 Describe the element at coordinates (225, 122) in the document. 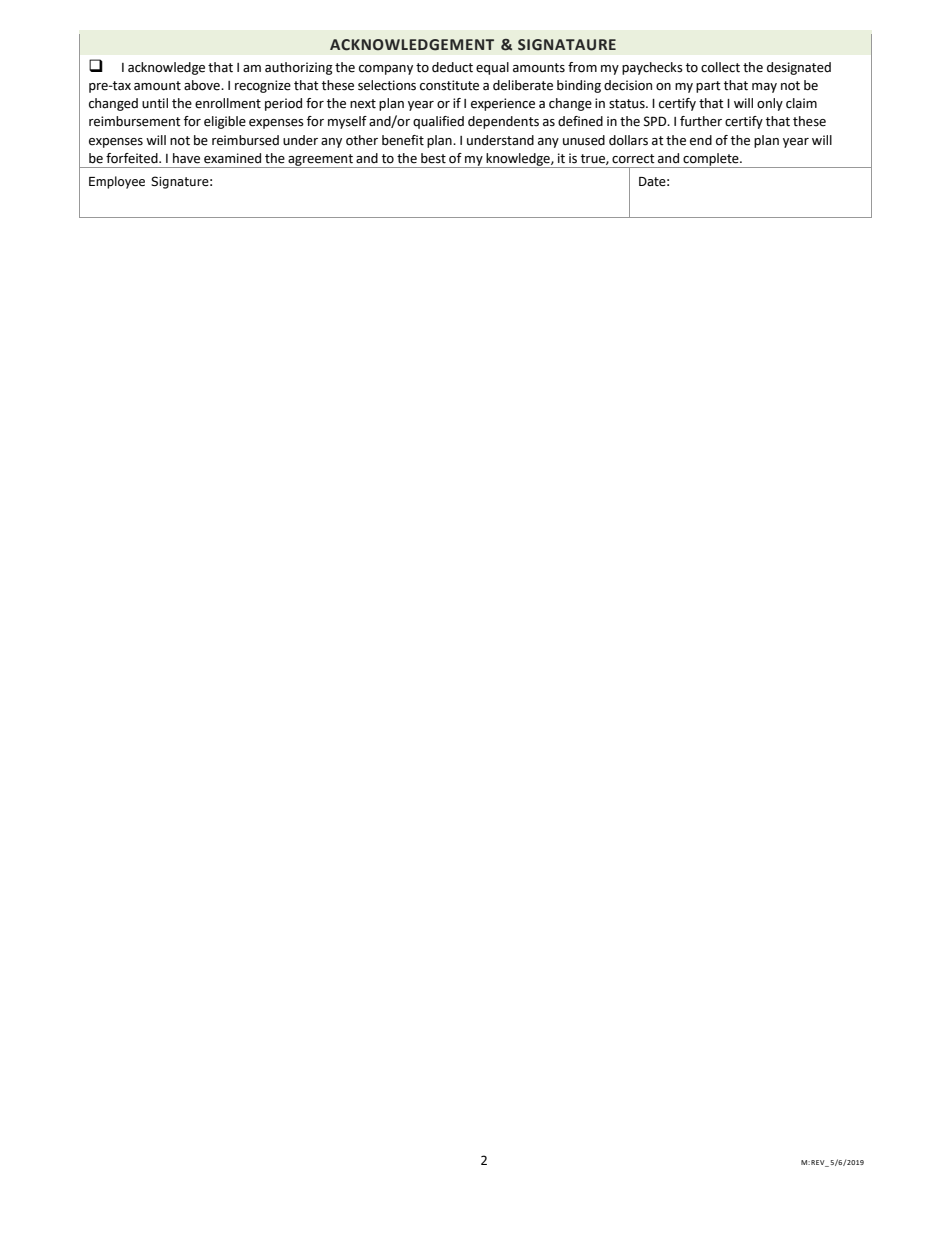

I see `eligible` at that location.
